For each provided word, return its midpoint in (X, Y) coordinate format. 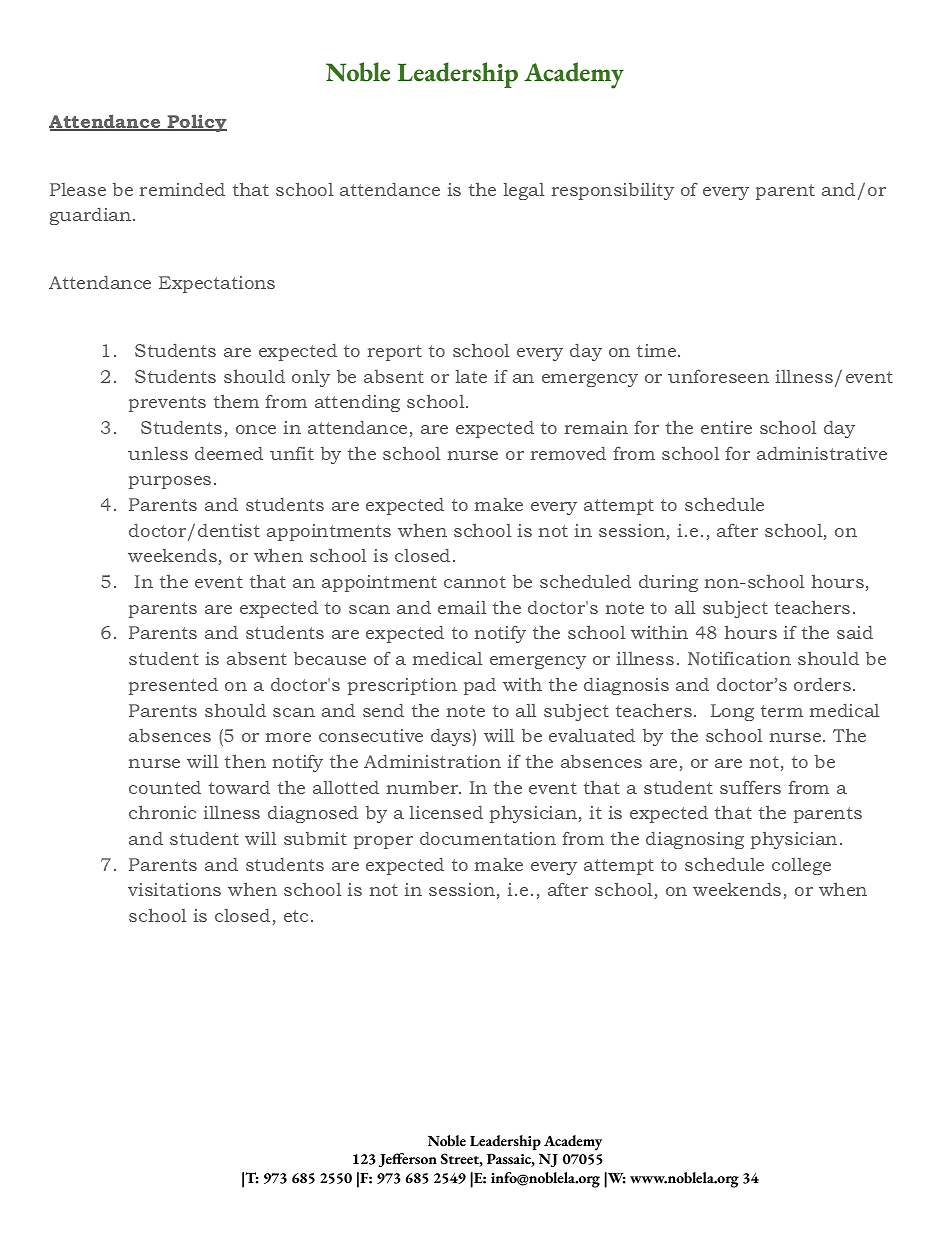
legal (524, 191)
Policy (196, 123)
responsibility (612, 191)
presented (173, 686)
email (462, 607)
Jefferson (408, 1160)
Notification (739, 658)
